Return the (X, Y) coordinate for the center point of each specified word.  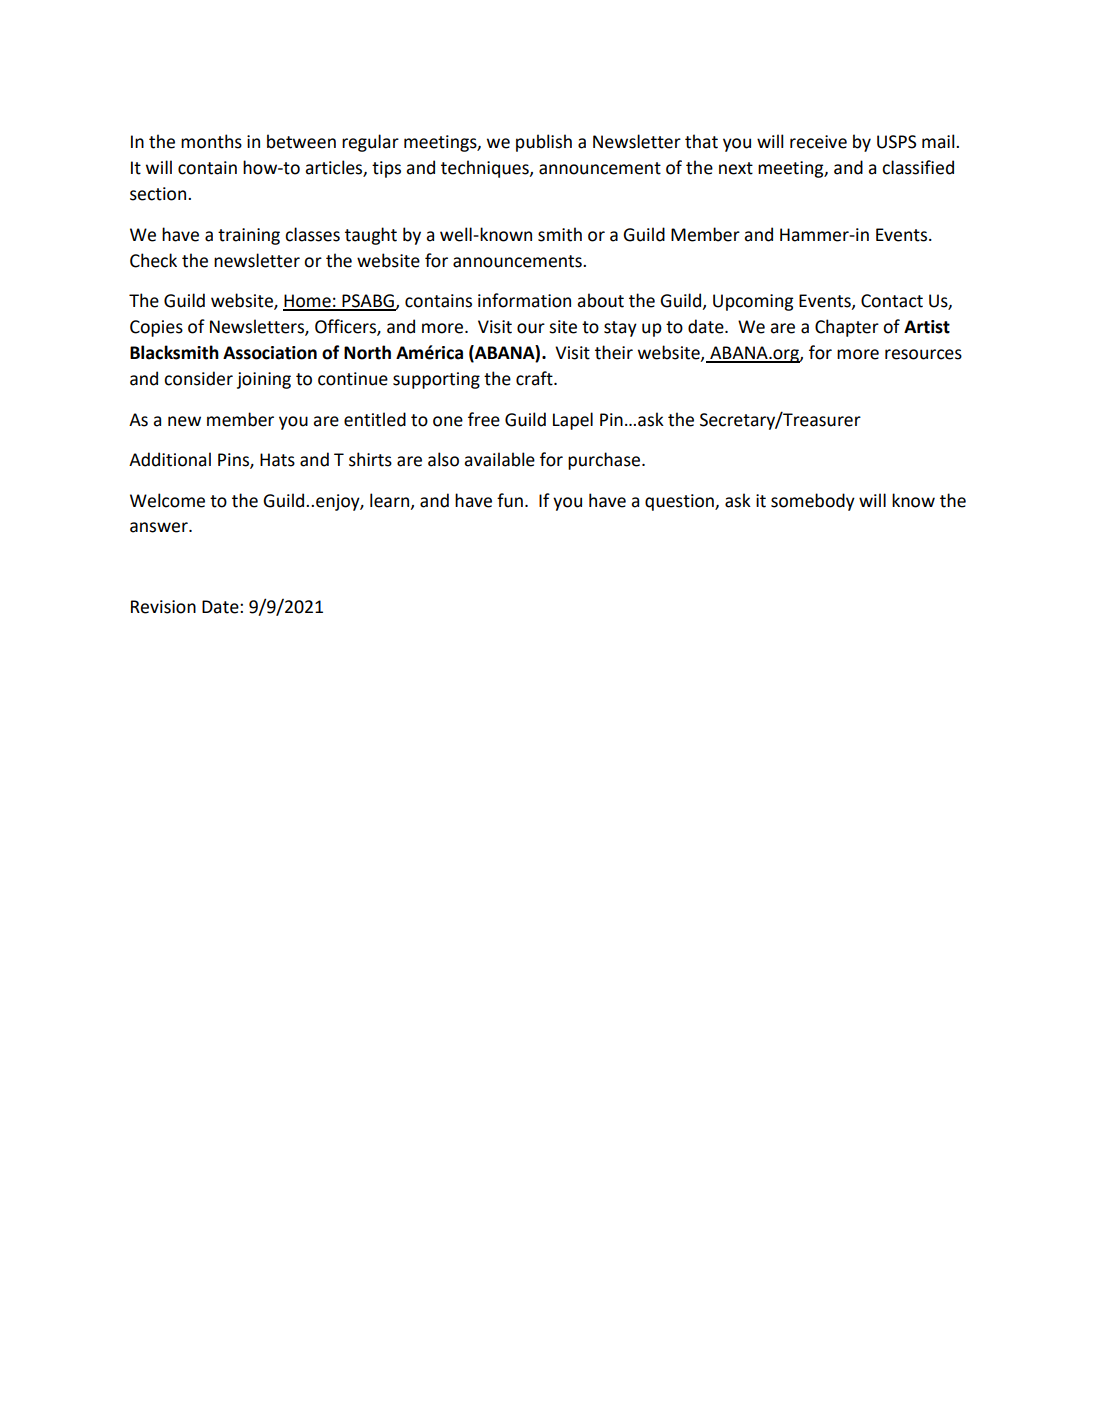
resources (923, 354)
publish (544, 143)
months (211, 141)
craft (535, 378)
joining (264, 380)
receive (818, 142)
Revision (163, 607)
